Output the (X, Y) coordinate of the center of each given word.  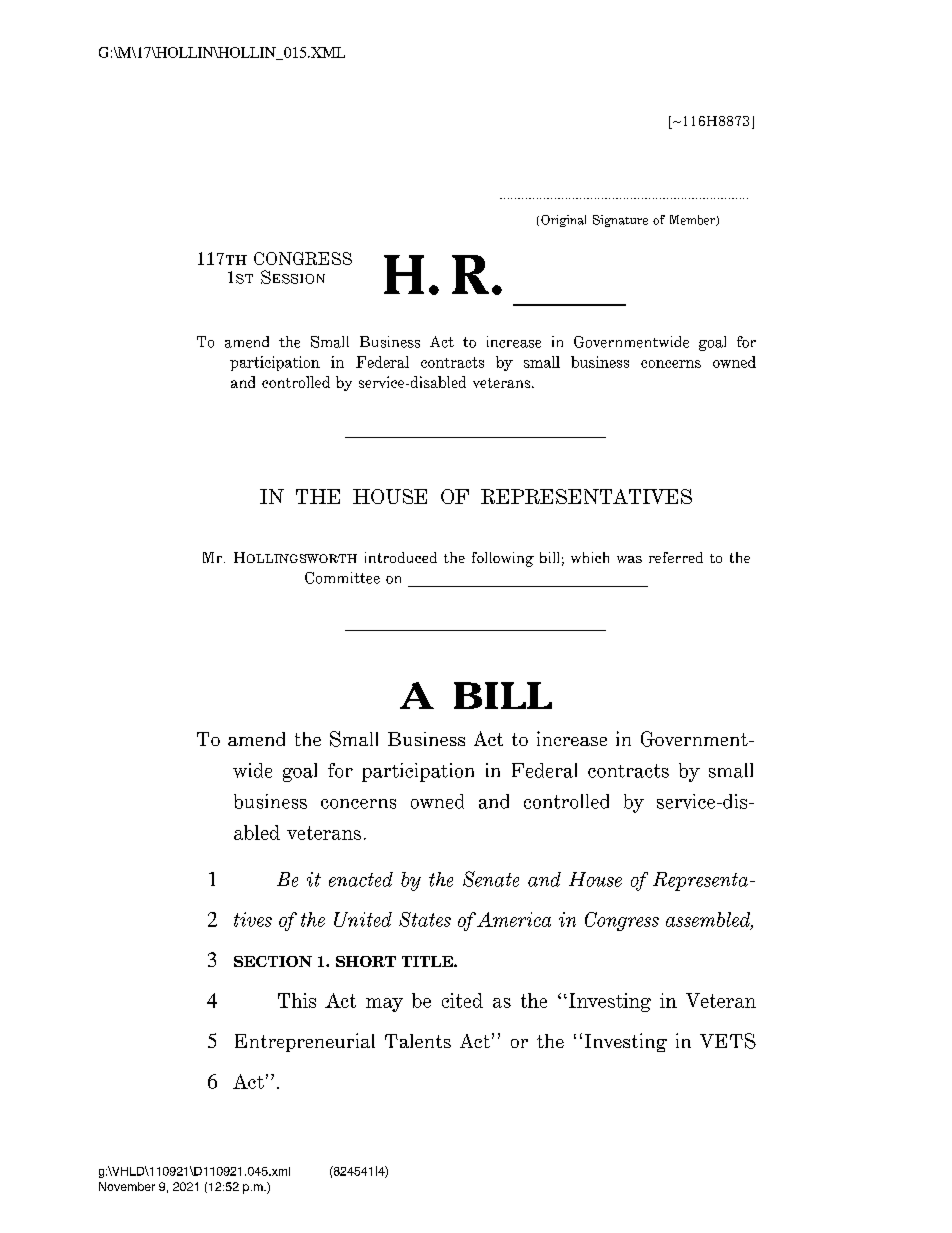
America (514, 919)
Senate (491, 879)
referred (676, 557)
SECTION (273, 961)
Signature (620, 221)
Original (563, 221)
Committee (342, 578)
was (629, 559)
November (127, 1186)
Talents (418, 1041)
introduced (401, 557)
